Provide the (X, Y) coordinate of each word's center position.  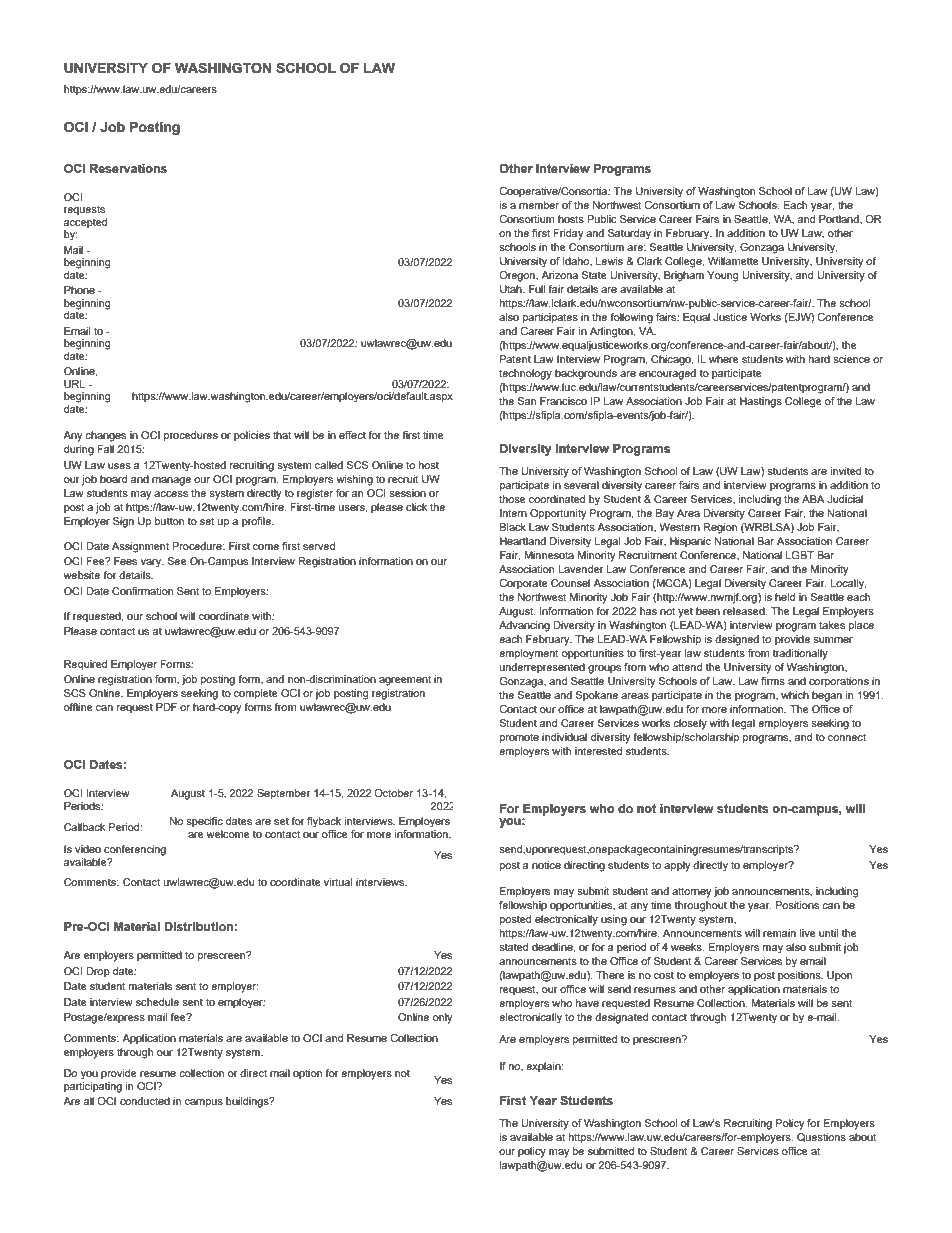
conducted (145, 1101)
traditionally (800, 654)
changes (105, 436)
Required (85, 665)
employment (529, 654)
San (527, 401)
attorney (692, 892)
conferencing (135, 850)
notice (546, 865)
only (443, 1018)
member (539, 205)
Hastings (761, 402)
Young (722, 276)
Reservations (128, 168)
